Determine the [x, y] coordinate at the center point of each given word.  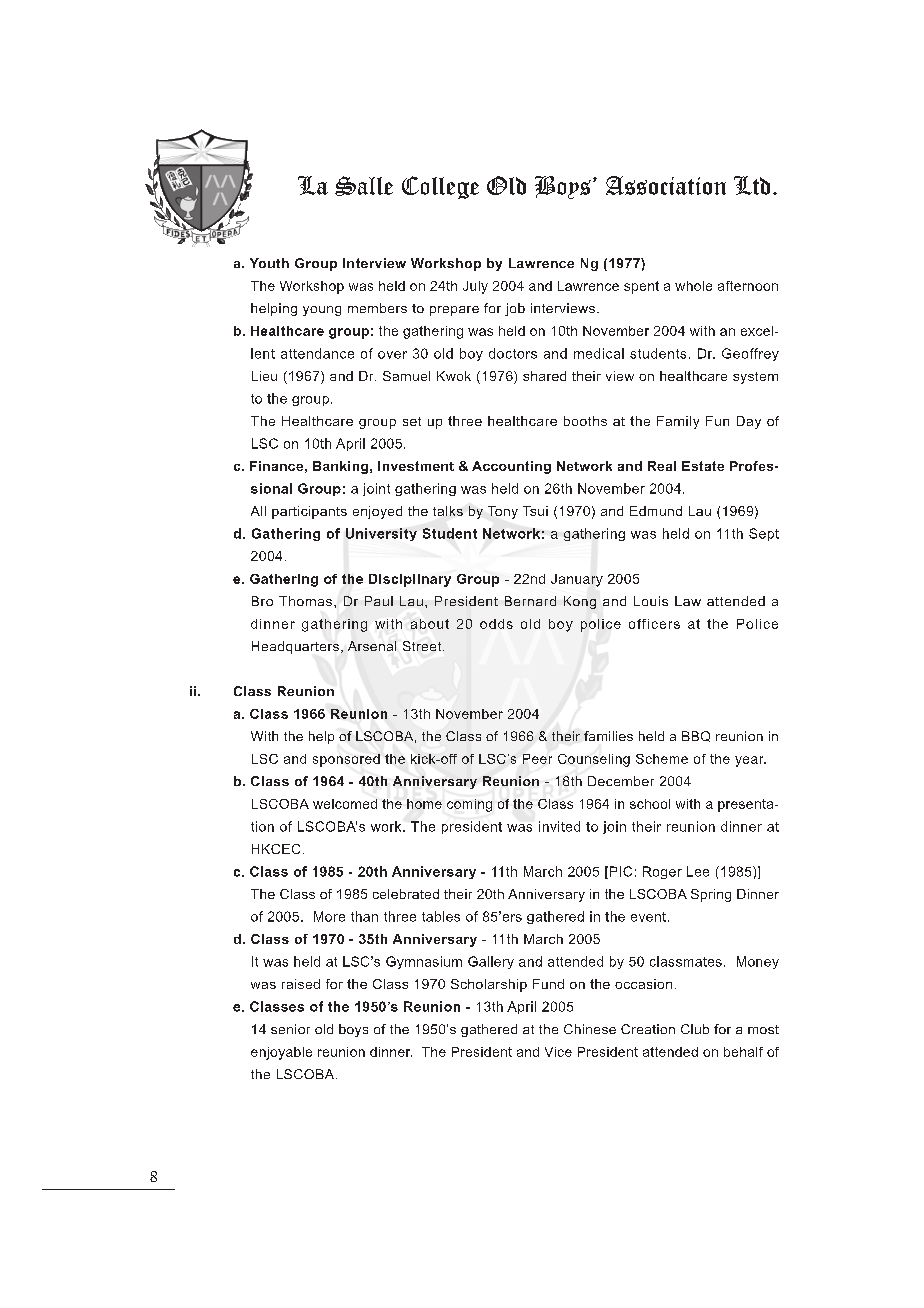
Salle [364, 186]
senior [290, 1029]
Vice [558, 1052]
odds [496, 624]
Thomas [307, 601]
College [440, 187]
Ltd [752, 185]
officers [654, 624]
